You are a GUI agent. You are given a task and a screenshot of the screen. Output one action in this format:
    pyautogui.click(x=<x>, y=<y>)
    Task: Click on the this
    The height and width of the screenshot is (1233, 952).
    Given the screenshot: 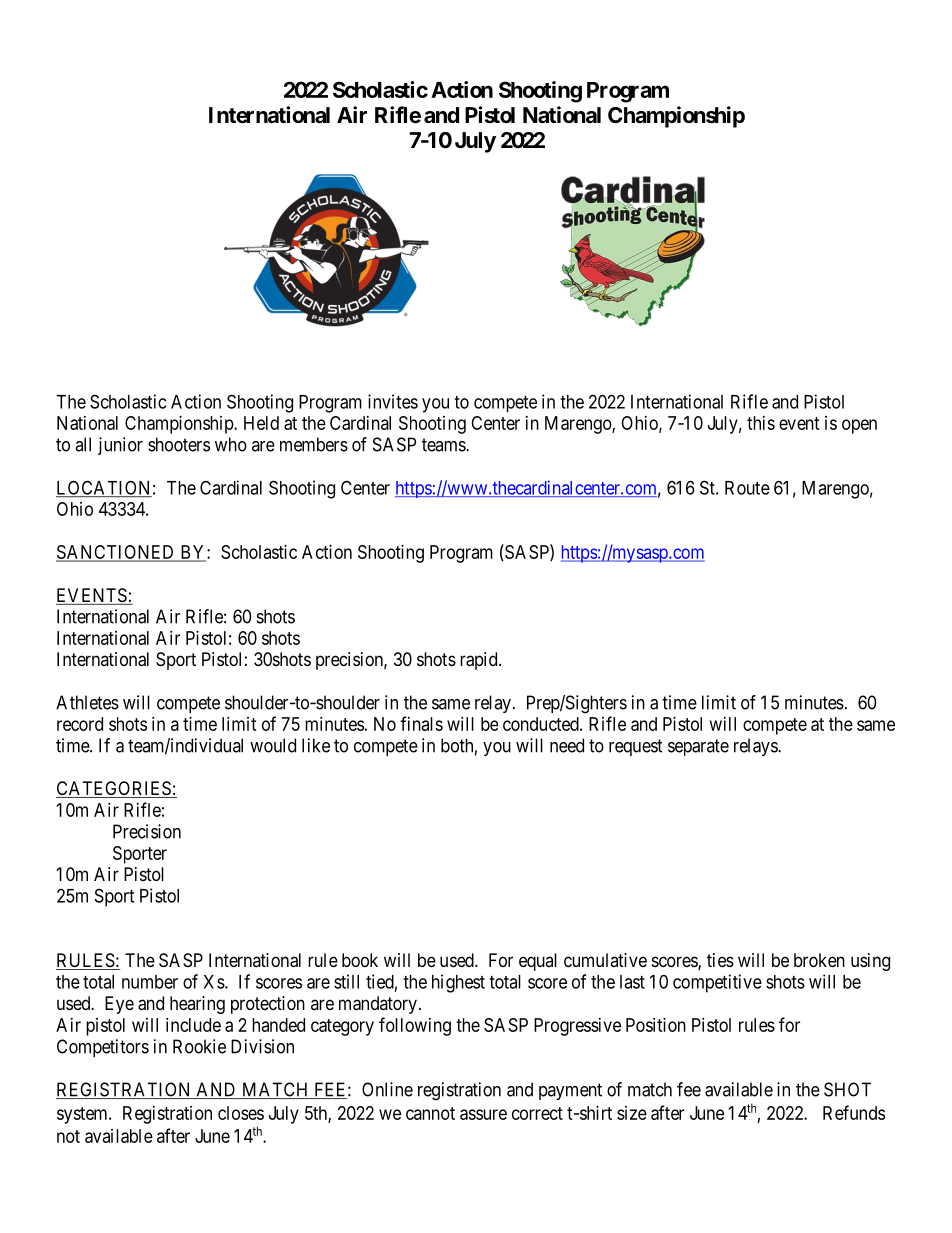 What is the action you would take?
    pyautogui.click(x=761, y=423)
